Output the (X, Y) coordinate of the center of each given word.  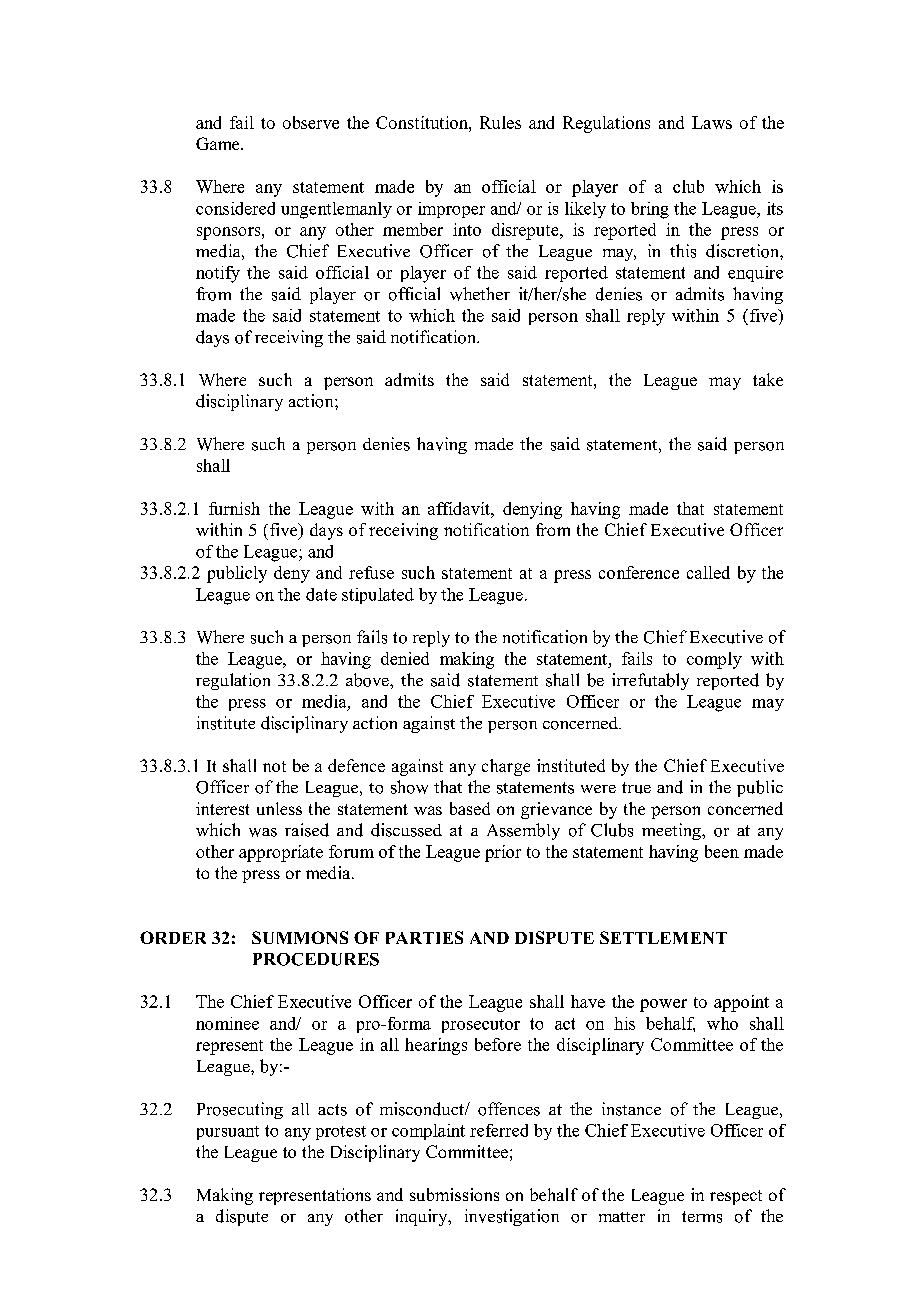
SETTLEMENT (663, 937)
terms (702, 1217)
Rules (500, 122)
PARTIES (424, 937)
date (321, 594)
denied (405, 658)
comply (714, 660)
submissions (454, 1194)
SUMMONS (300, 937)
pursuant (228, 1133)
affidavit (460, 508)
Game (219, 143)
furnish (234, 508)
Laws (712, 122)
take (768, 379)
